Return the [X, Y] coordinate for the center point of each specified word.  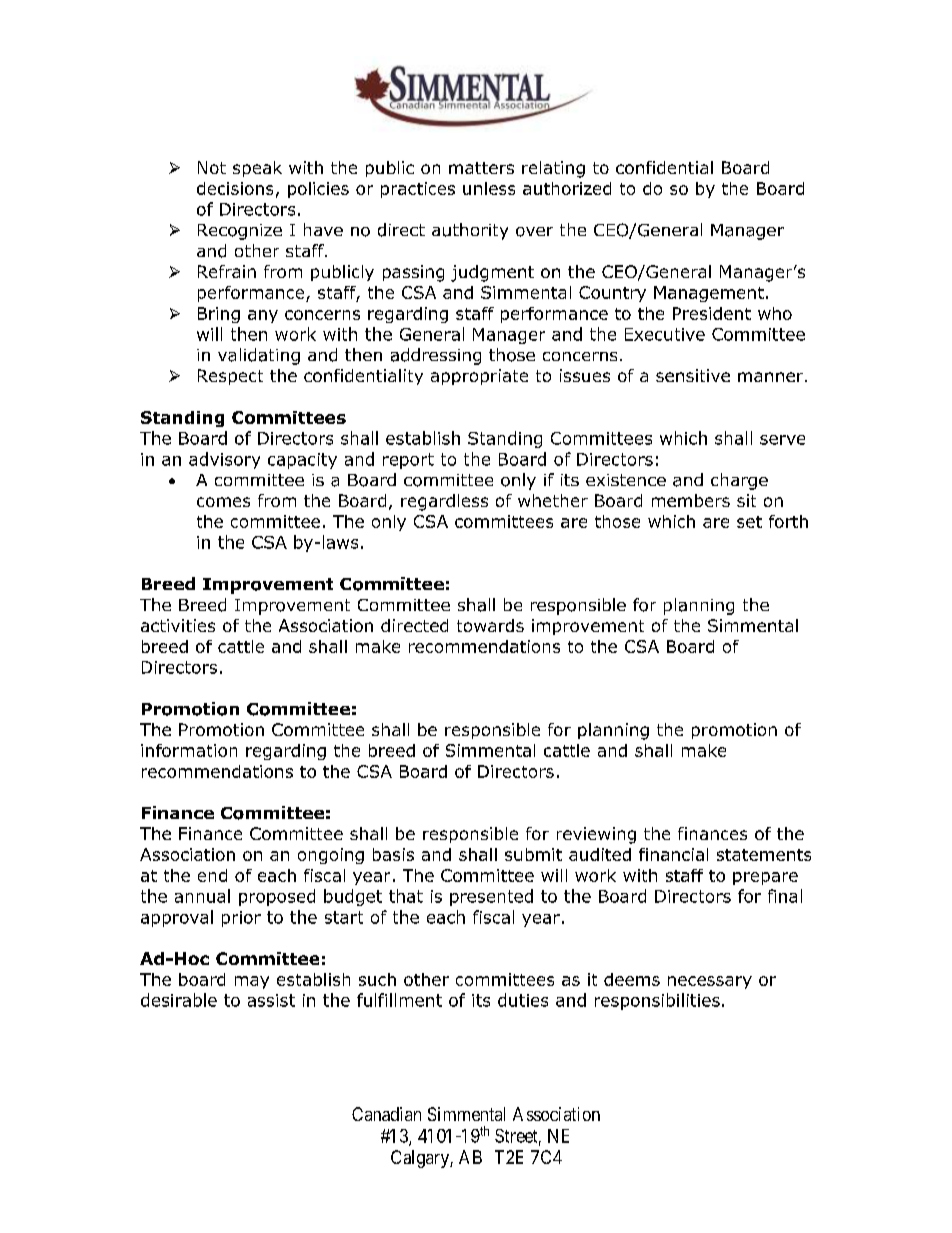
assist [271, 1000]
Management [709, 294]
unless [489, 188]
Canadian [386, 1114]
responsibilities [657, 1001]
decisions [235, 188]
